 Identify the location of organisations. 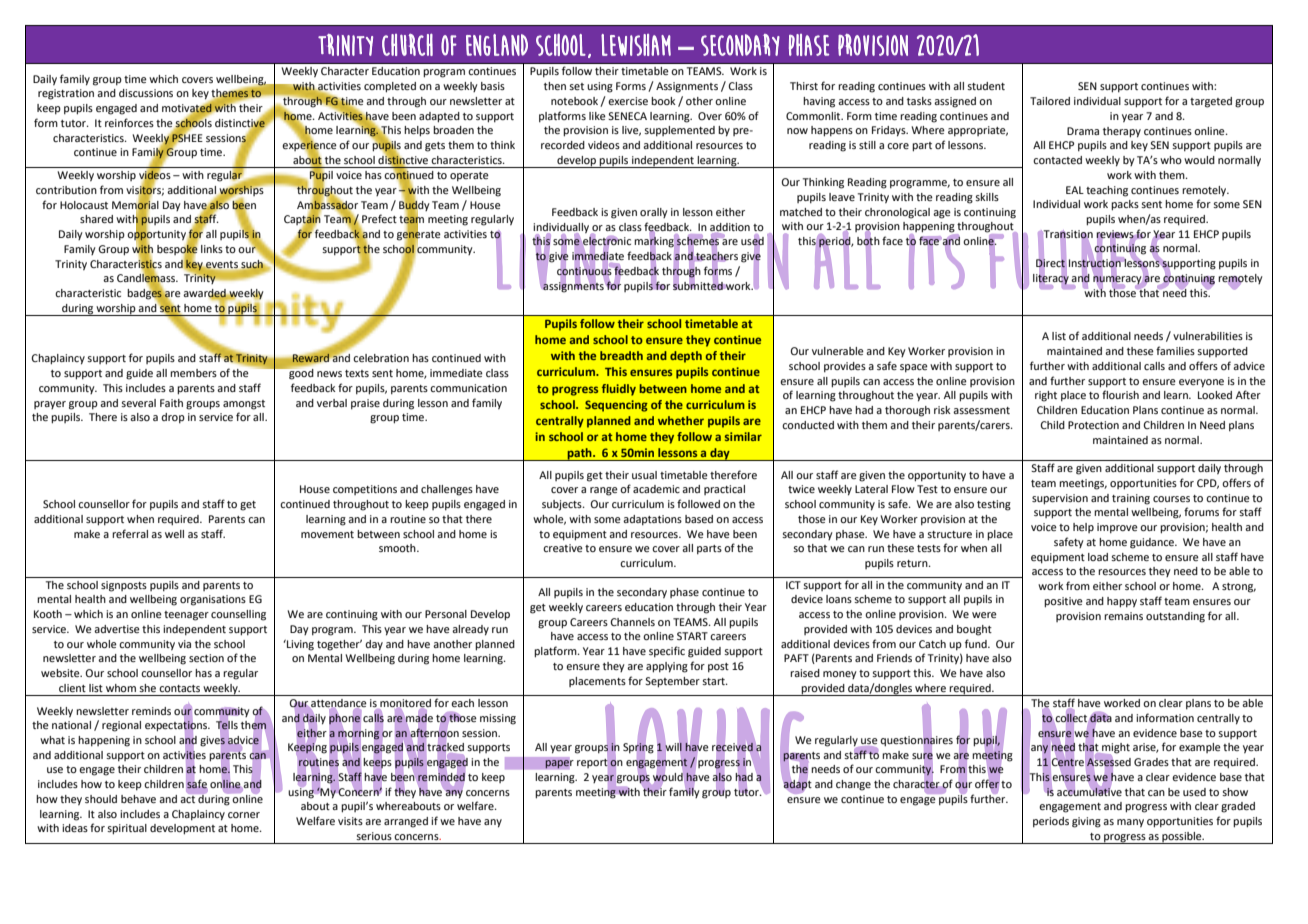
(213, 600).
